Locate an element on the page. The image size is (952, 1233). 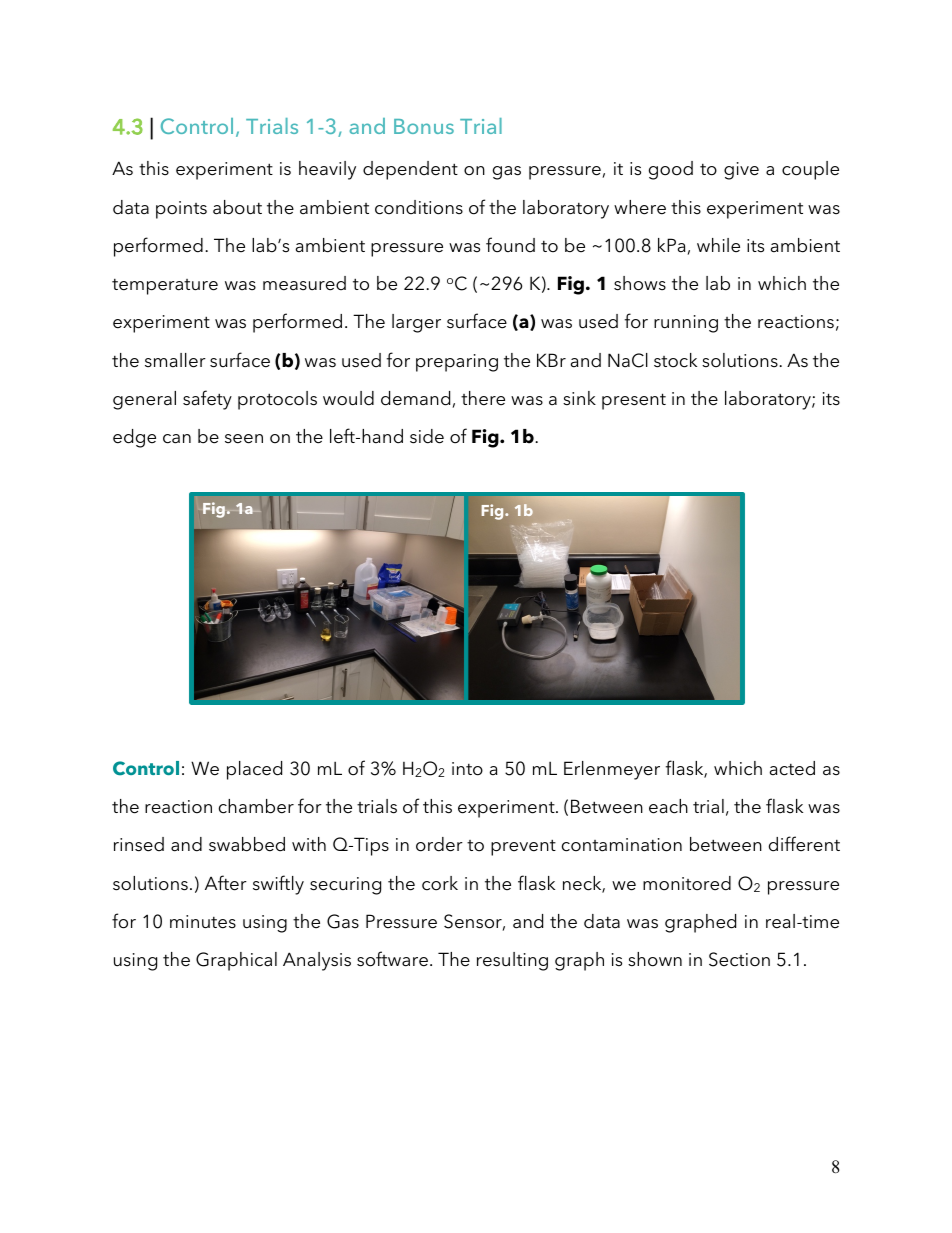
side is located at coordinates (427, 436).
